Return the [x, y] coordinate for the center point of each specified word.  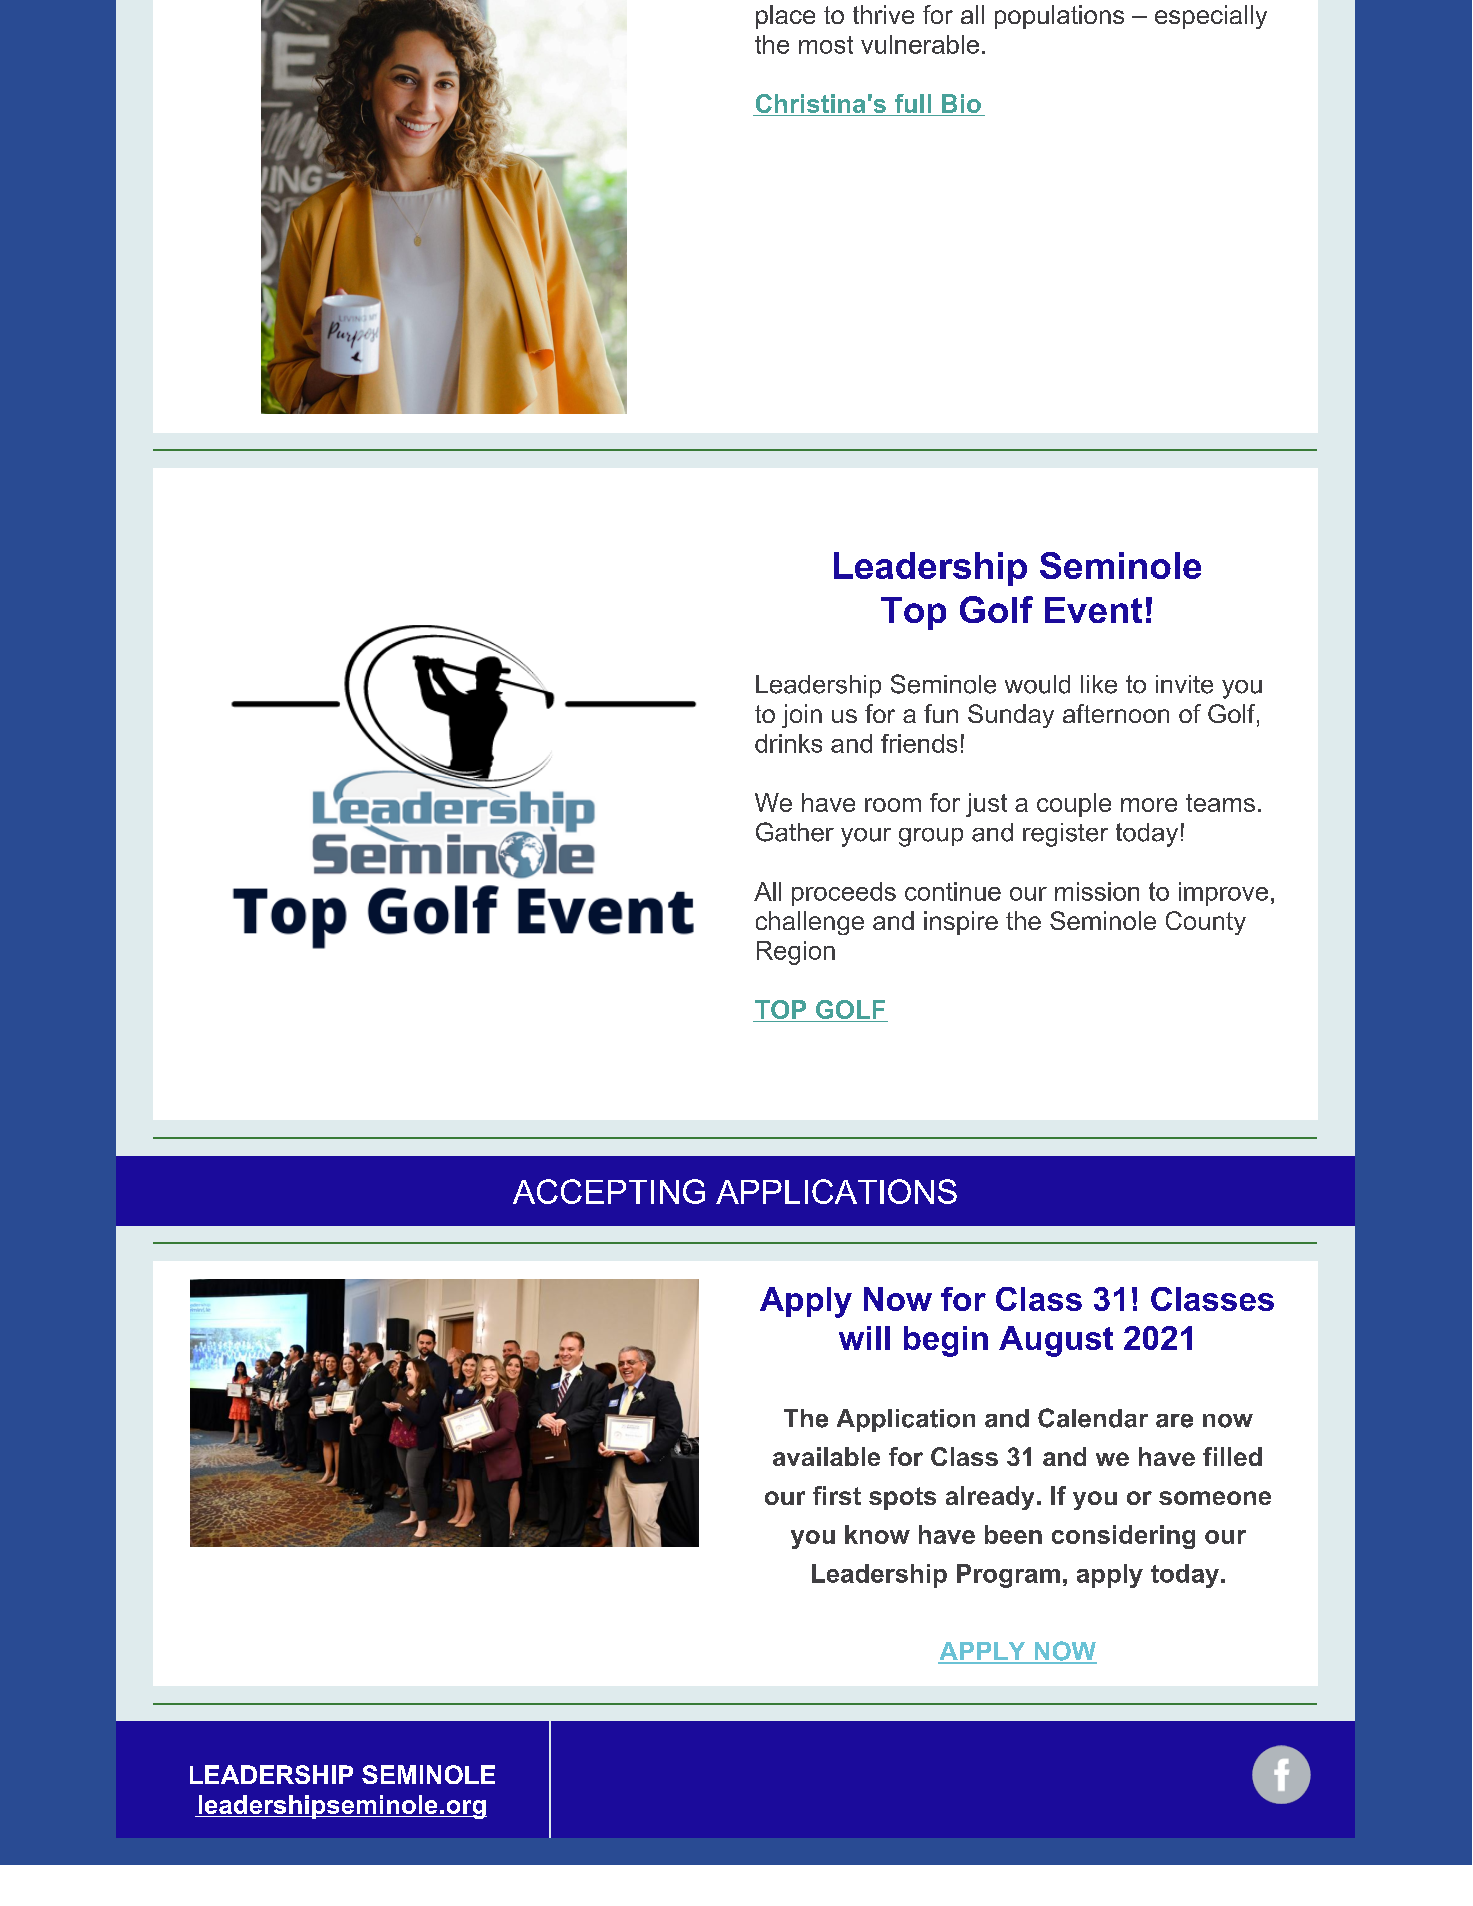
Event [1093, 610]
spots [902, 1498]
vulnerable [920, 44]
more [1149, 805]
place [785, 17]
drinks [788, 743]
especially [1211, 17]
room [893, 805]
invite [1184, 684]
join [802, 716]
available [826, 1456]
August [1056, 1341]
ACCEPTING [609, 1191]
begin [946, 1341]
